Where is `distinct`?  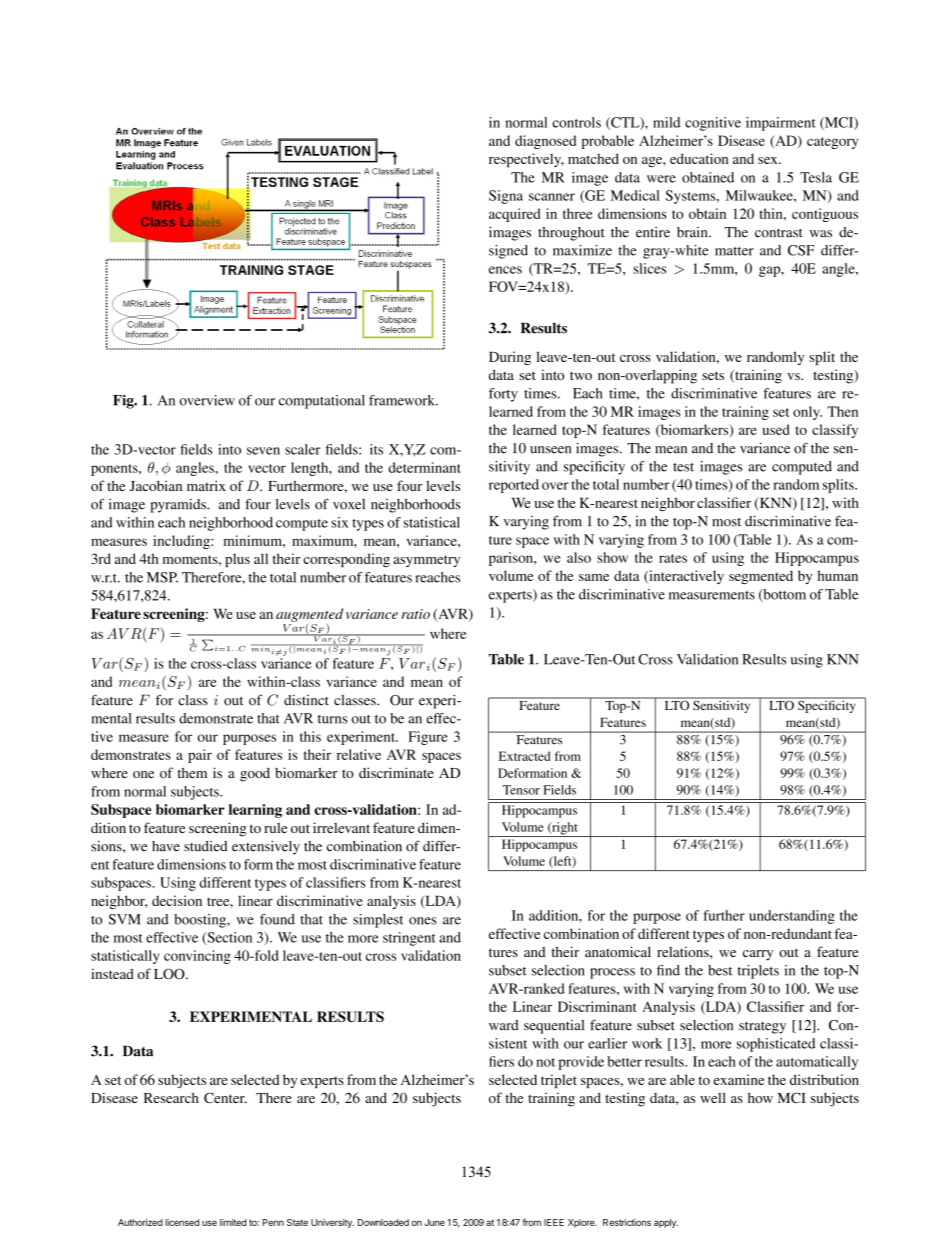
distinct is located at coordinates (306, 700).
